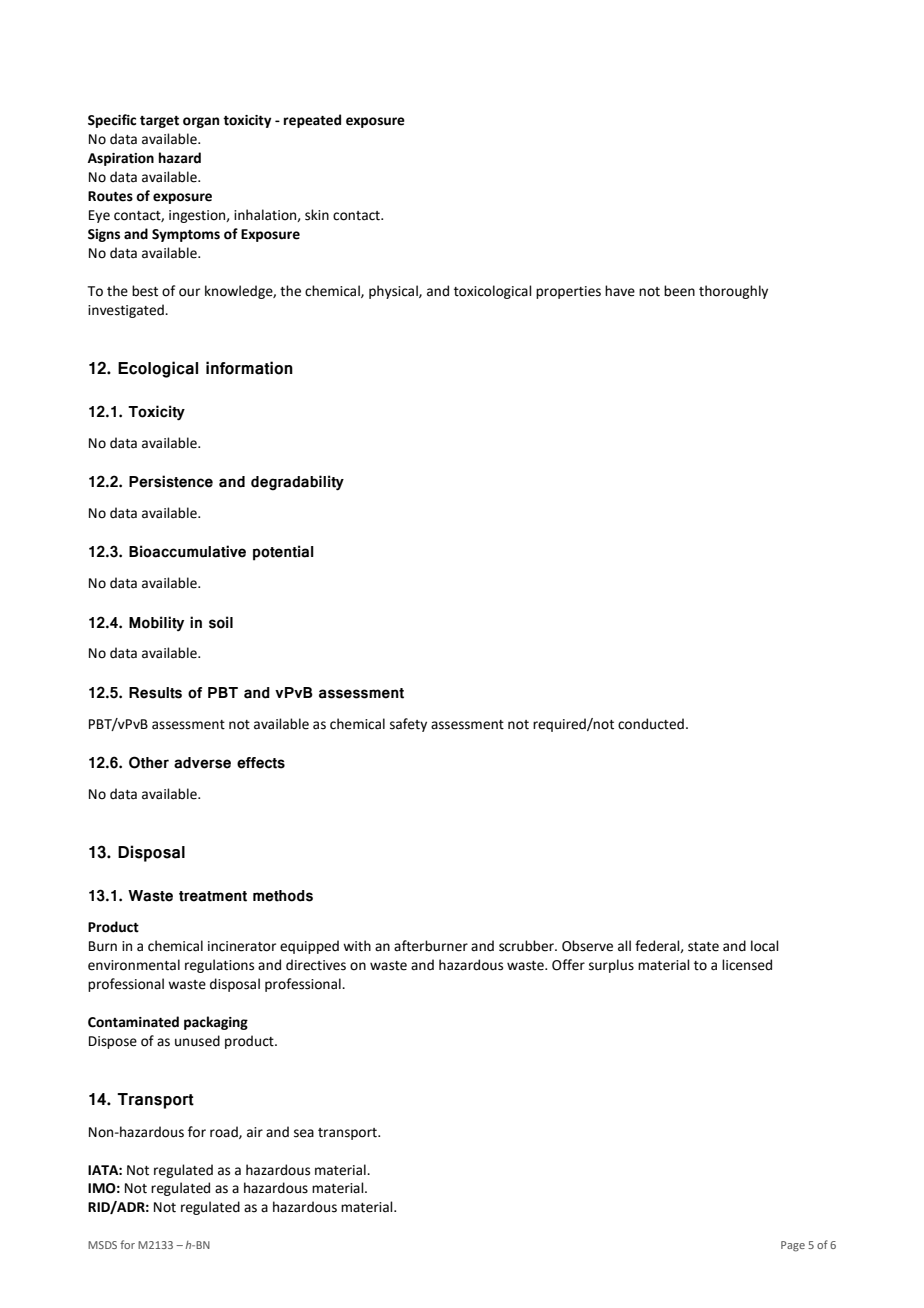  I want to click on Page, so click(793, 1246).
